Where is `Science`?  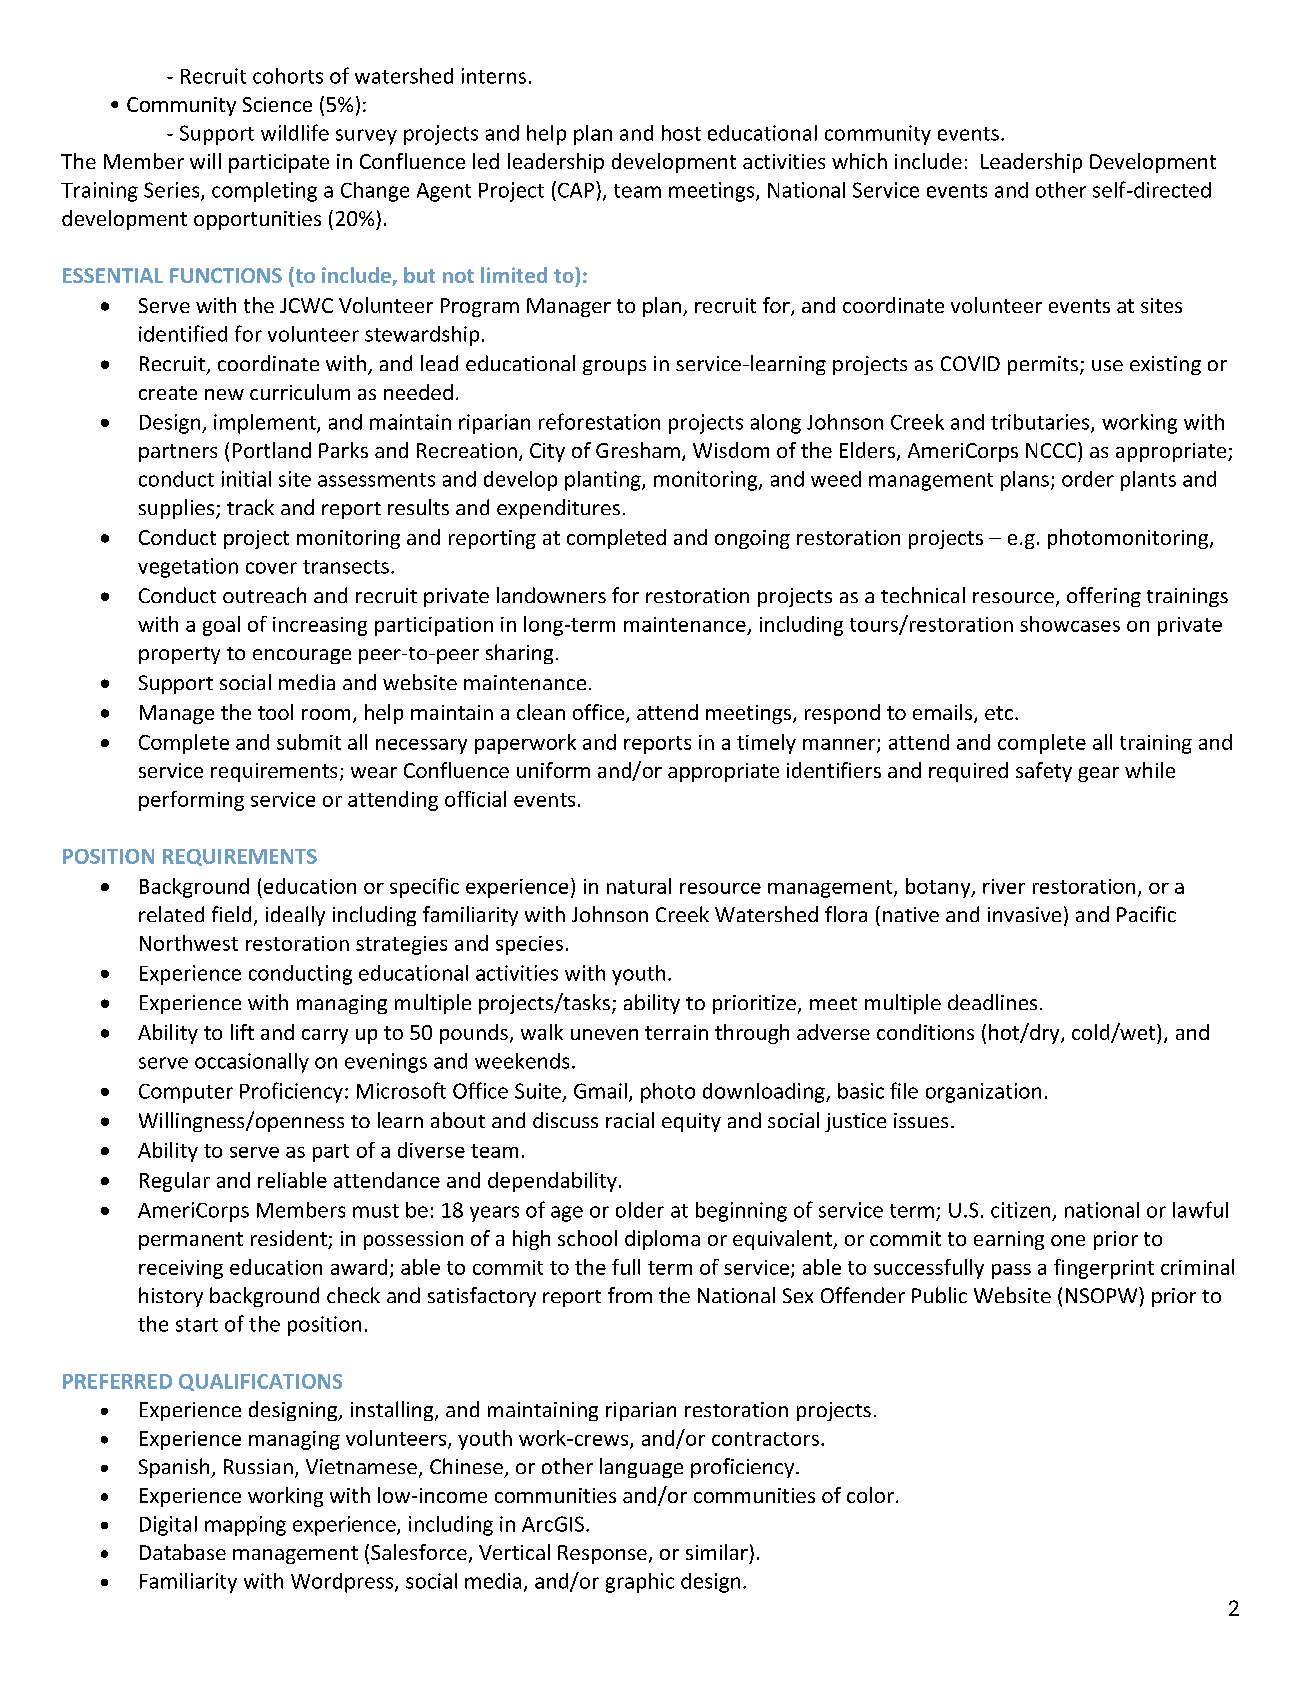 Science is located at coordinates (277, 104).
